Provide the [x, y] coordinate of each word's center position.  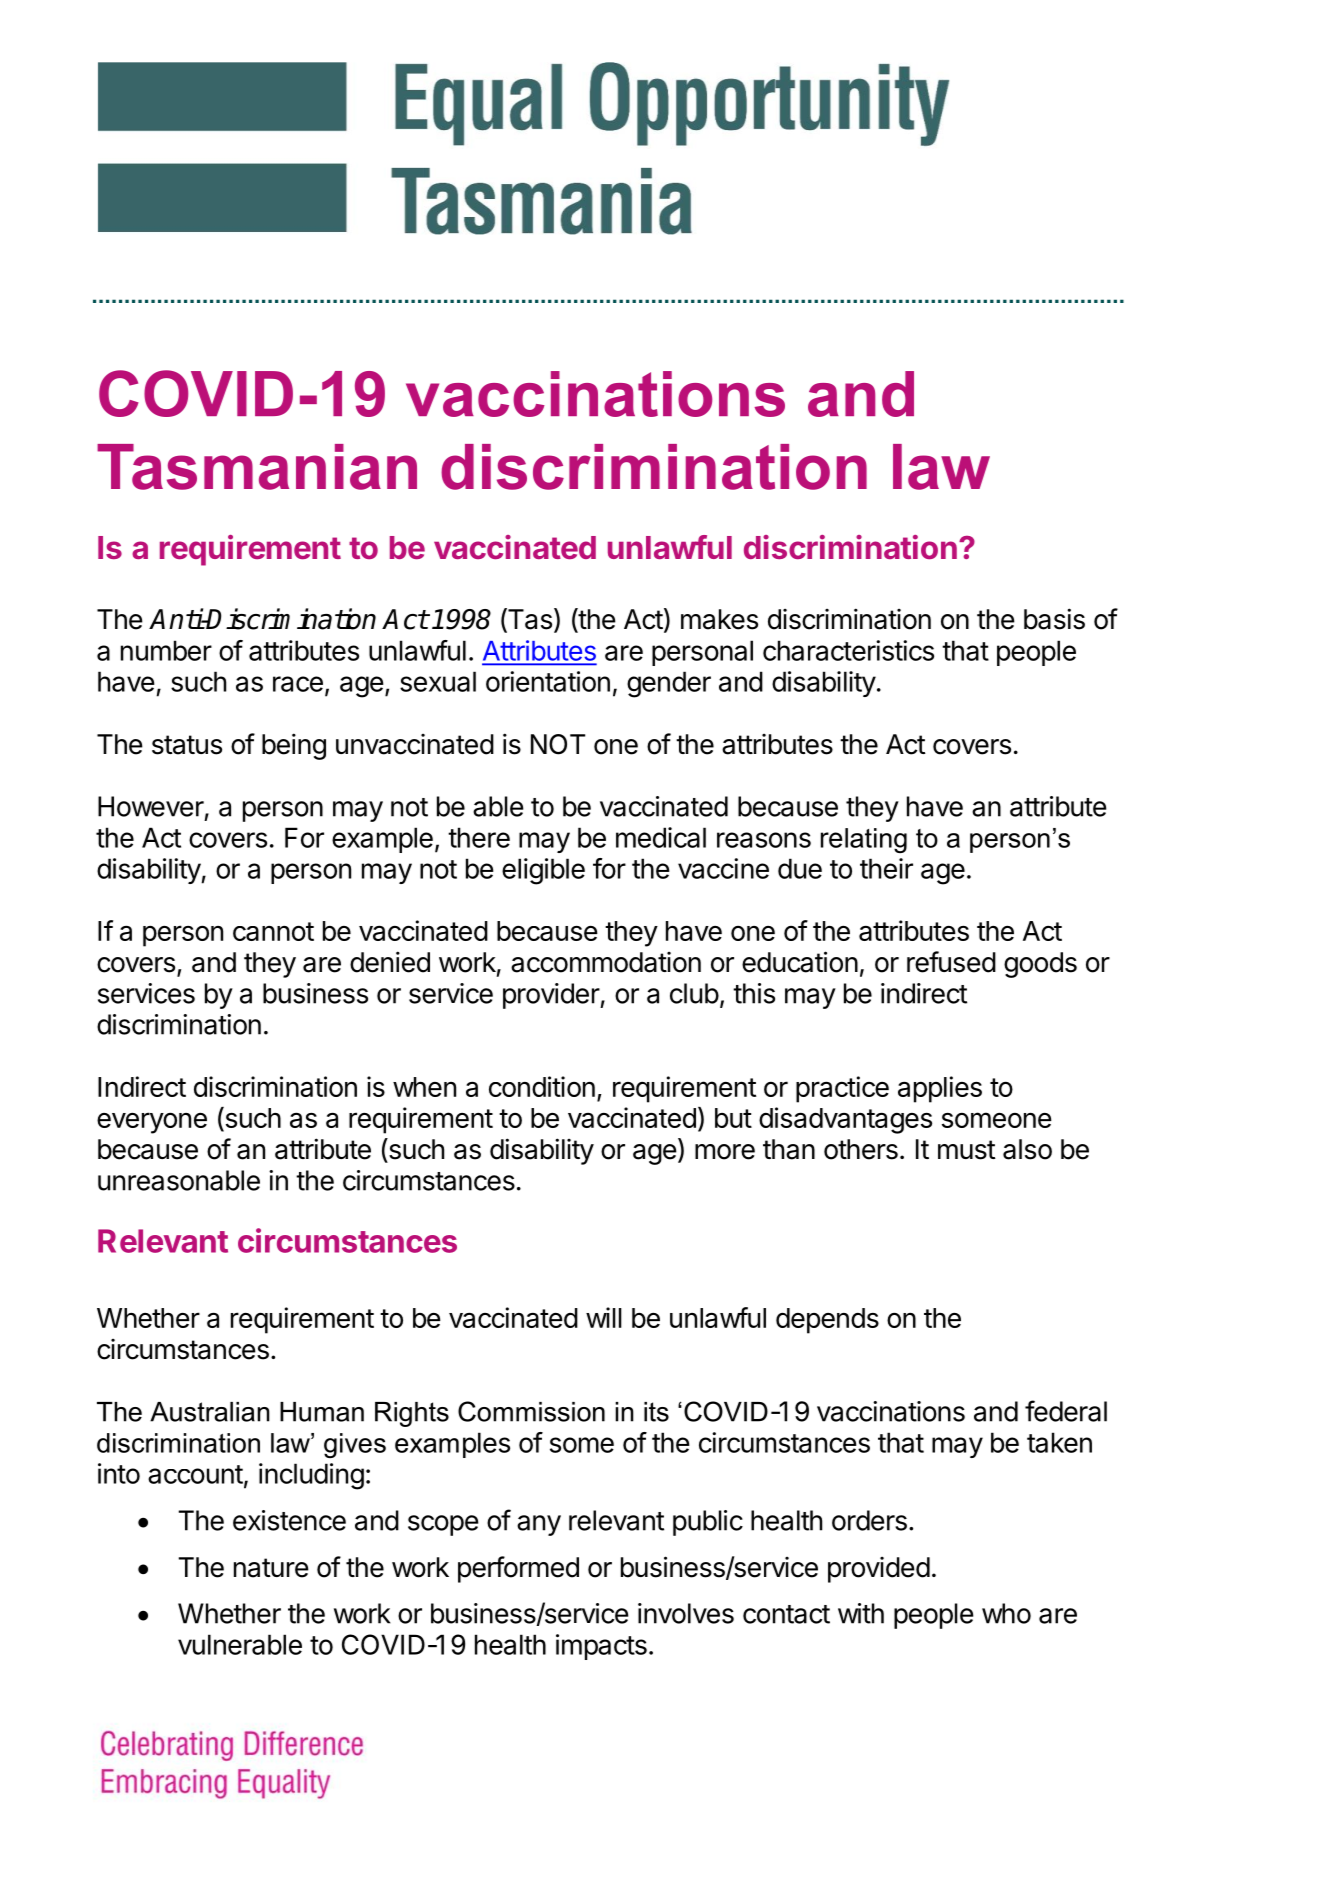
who [1006, 1613]
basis [1054, 619]
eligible [543, 871]
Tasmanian [257, 467]
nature [271, 1568]
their [886, 868]
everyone [152, 1123]
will [604, 1317]
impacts [601, 1647]
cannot [273, 931]
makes [719, 619]
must [967, 1150]
